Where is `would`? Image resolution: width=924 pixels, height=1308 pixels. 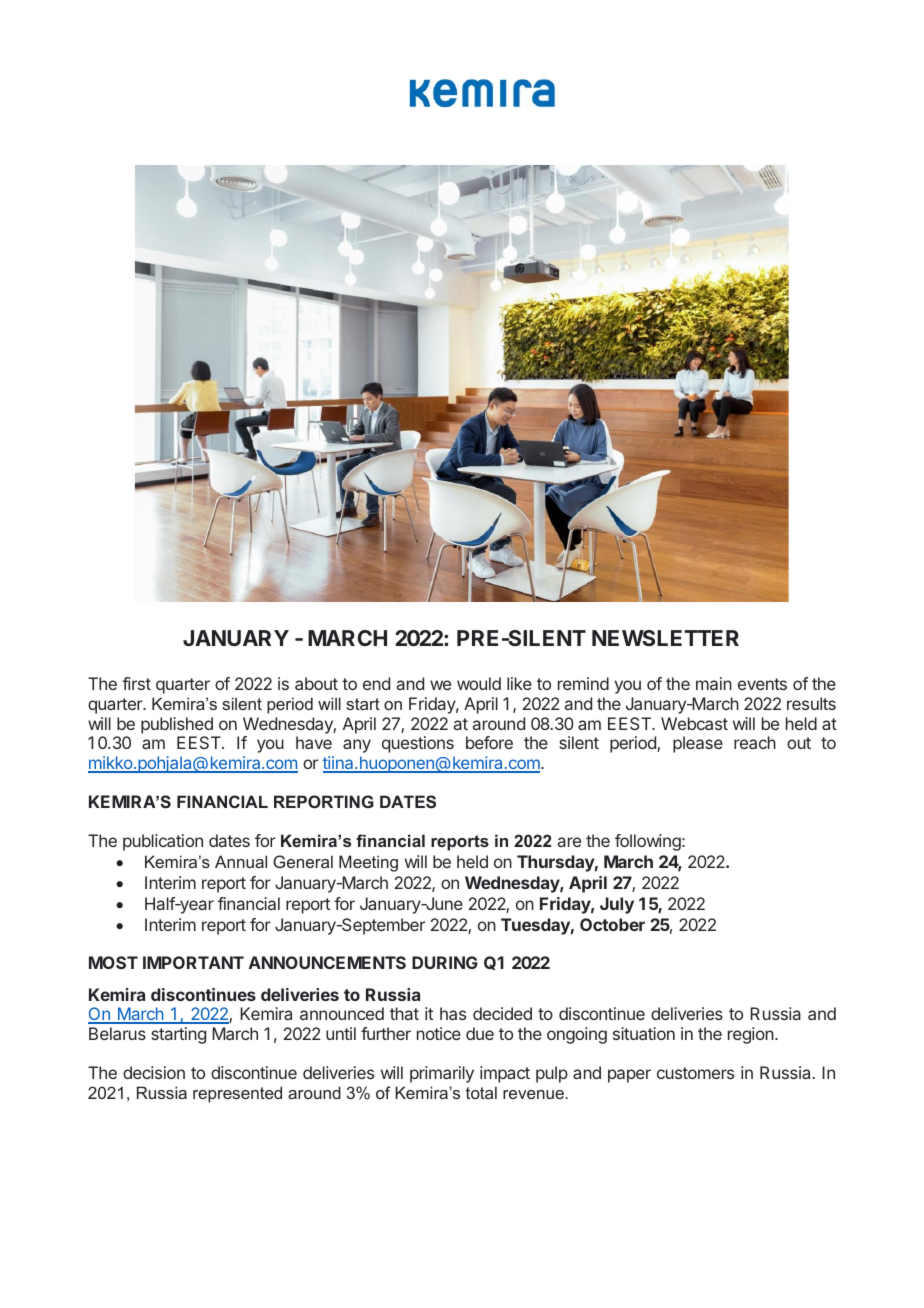 would is located at coordinates (479, 683).
